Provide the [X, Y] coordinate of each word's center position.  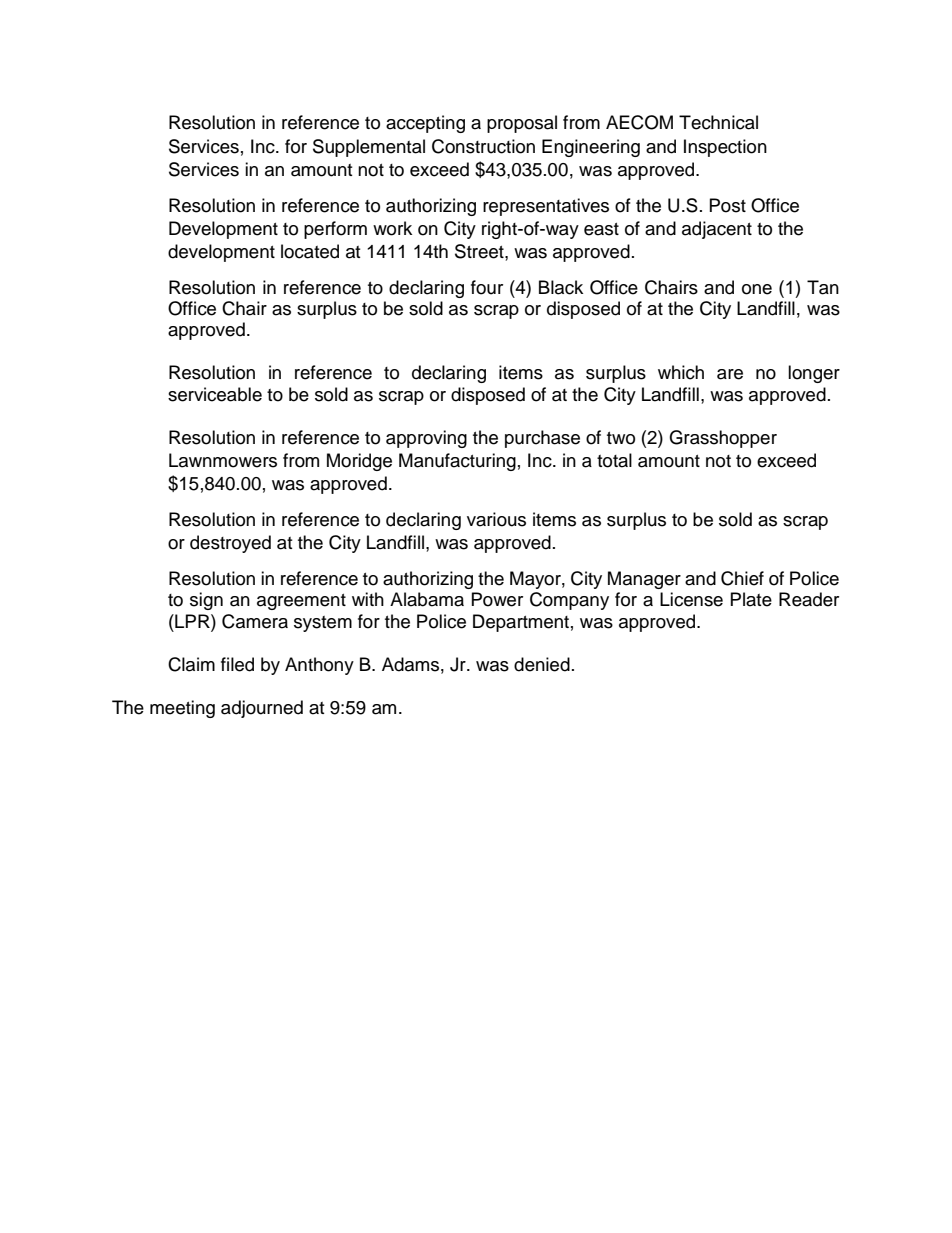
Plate [751, 599]
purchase [542, 439]
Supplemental [369, 148]
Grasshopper [723, 439]
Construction [483, 146]
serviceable [215, 394]
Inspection [725, 148]
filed [237, 664]
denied [542, 664]
